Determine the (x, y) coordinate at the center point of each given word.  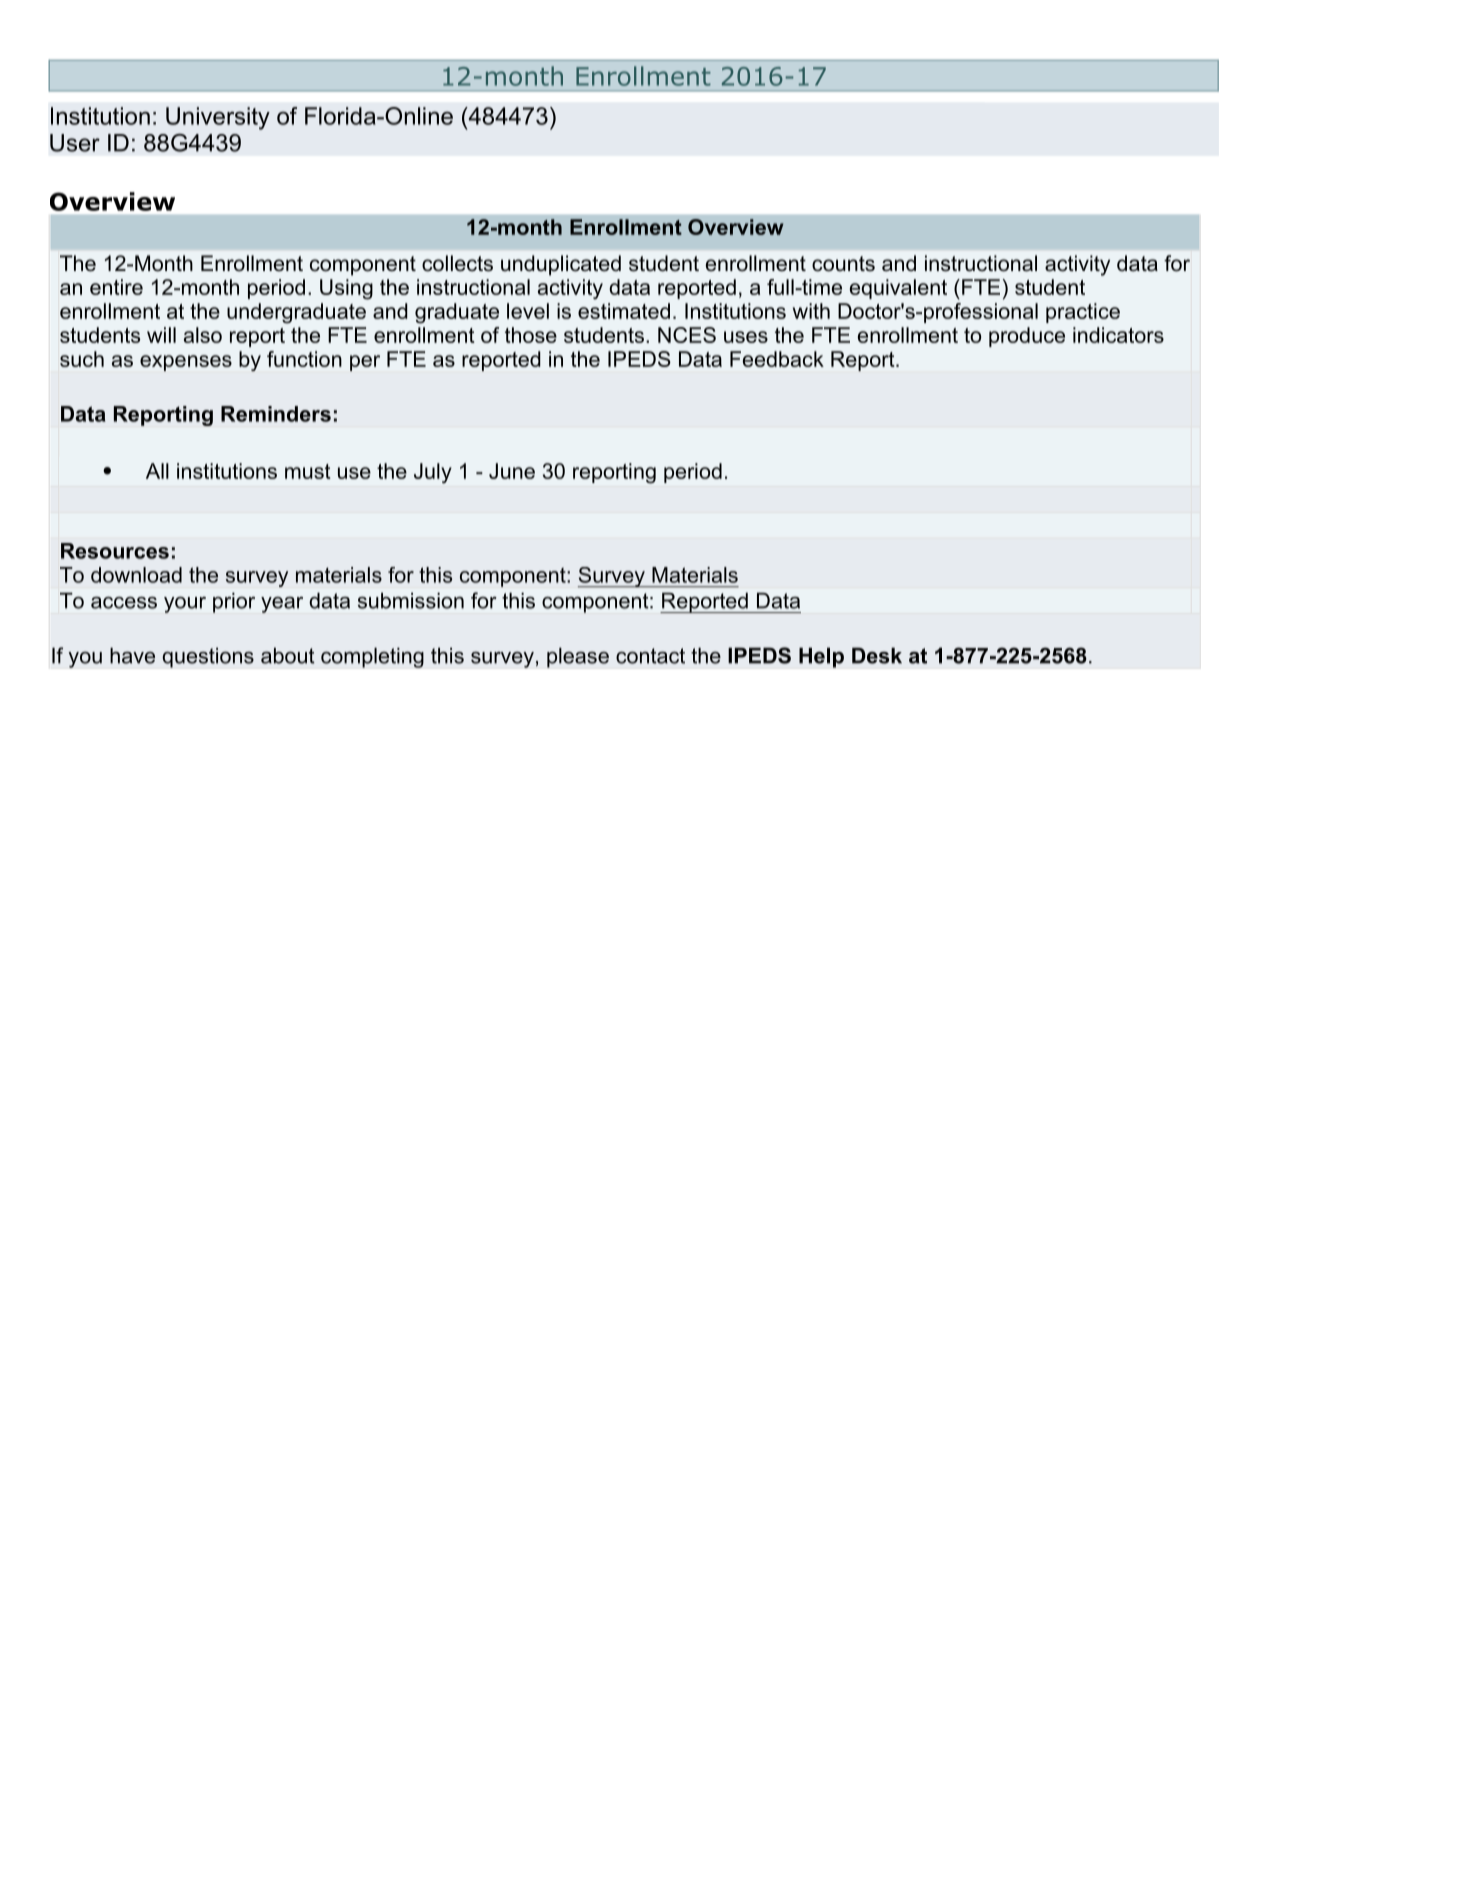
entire (116, 287)
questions (208, 657)
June (512, 471)
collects (457, 263)
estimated (624, 311)
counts (843, 264)
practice (1083, 313)
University (218, 118)
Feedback (777, 359)
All (157, 471)
